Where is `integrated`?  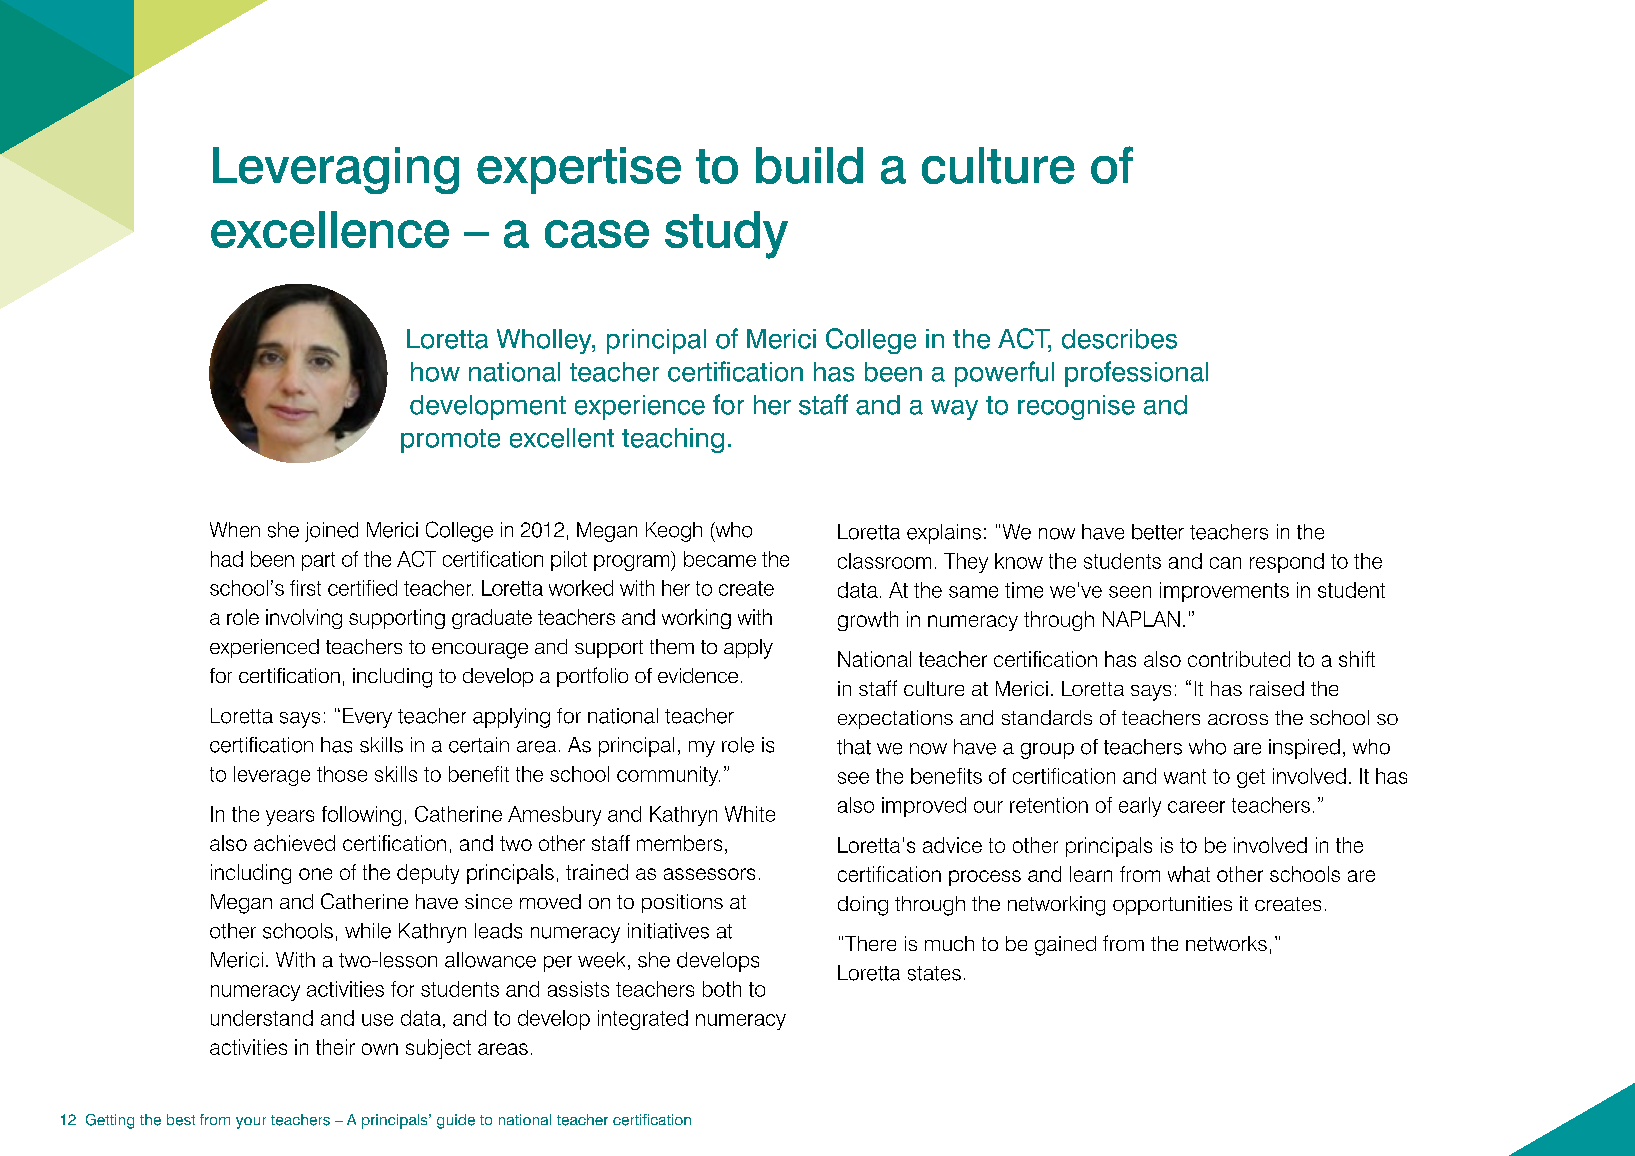 integrated is located at coordinates (643, 1020).
